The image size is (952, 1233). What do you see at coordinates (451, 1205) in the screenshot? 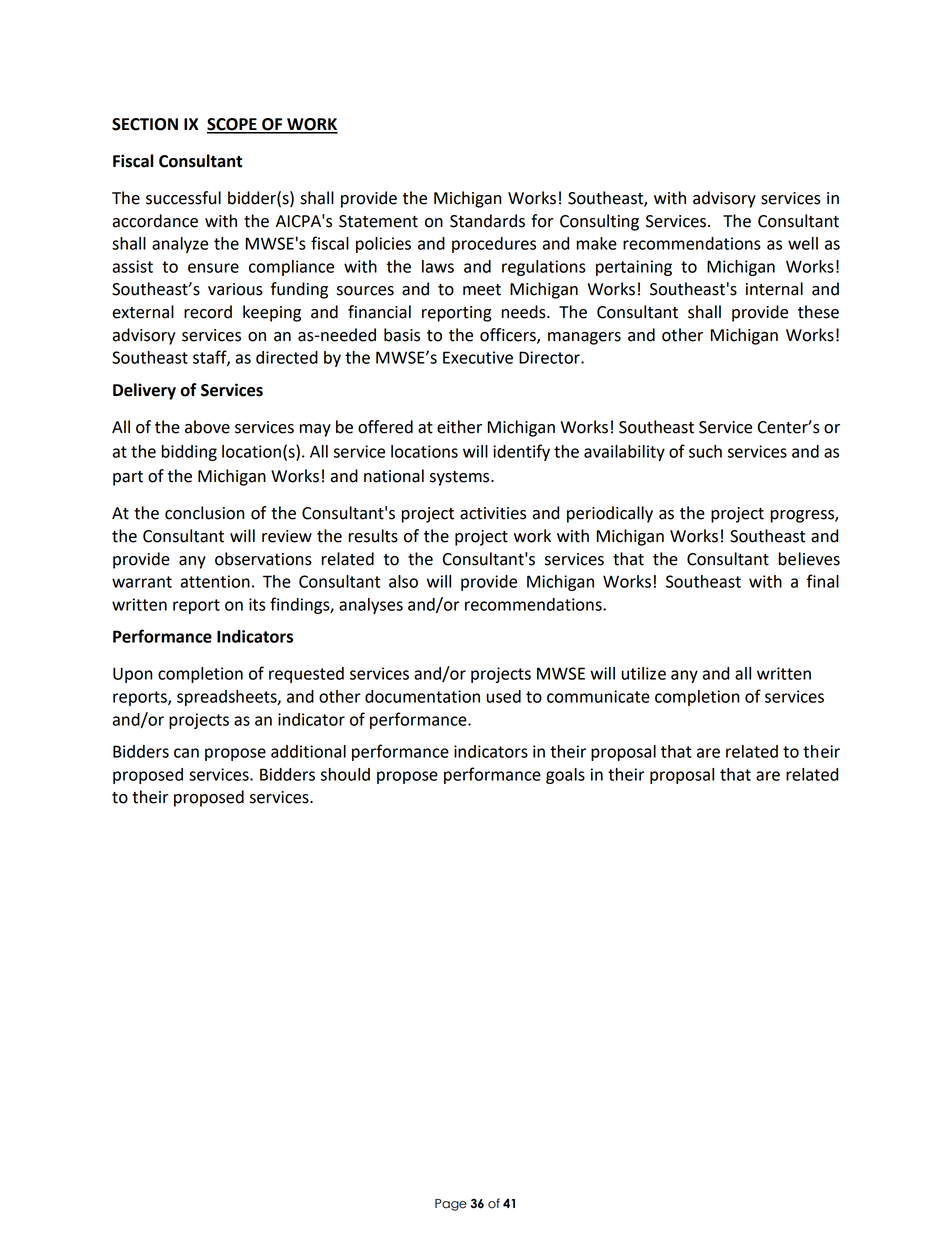
I see `Page` at bounding box center [451, 1205].
